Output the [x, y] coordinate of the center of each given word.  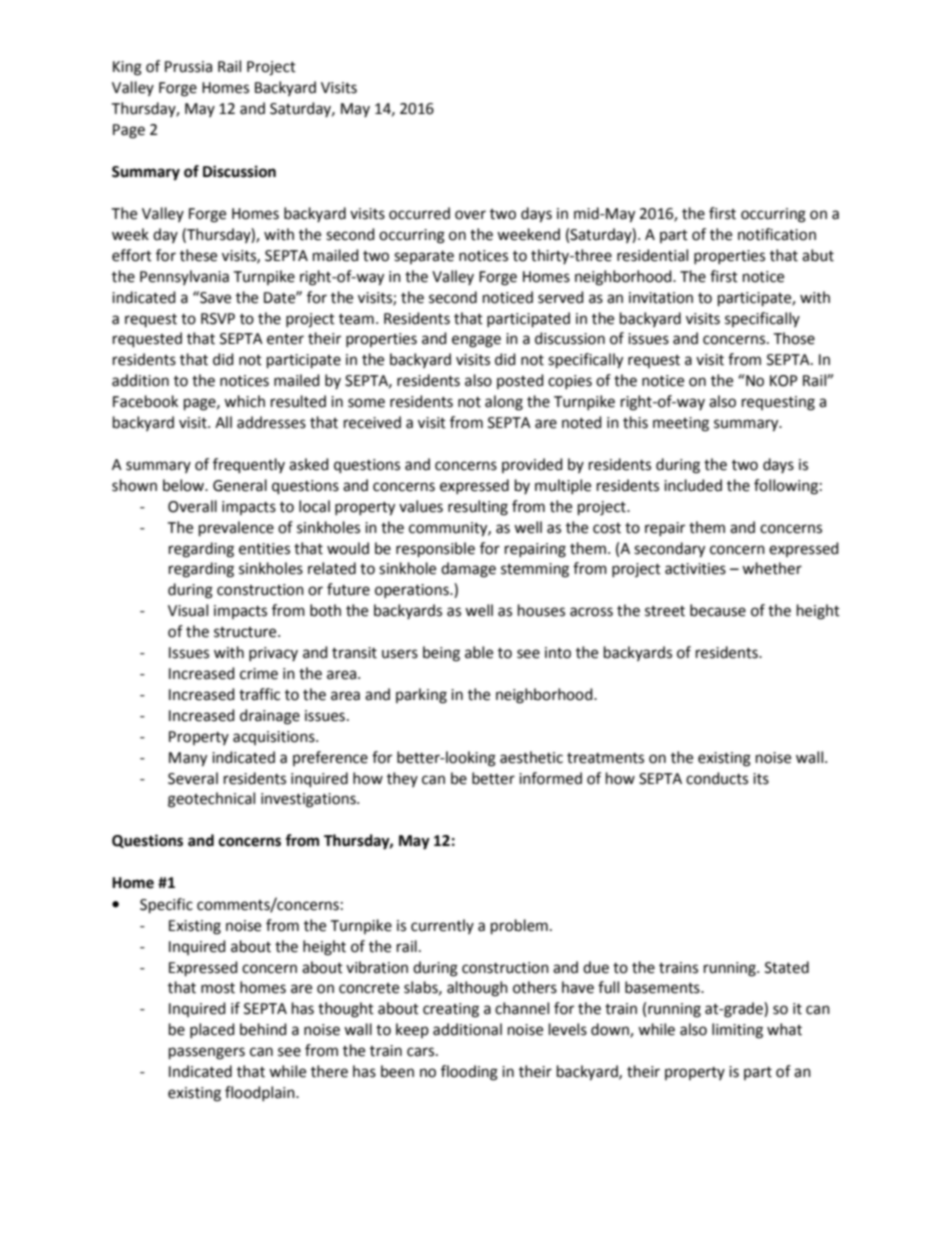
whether [772, 568]
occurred [419, 213]
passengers [207, 1053]
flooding [469, 1073]
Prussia [188, 67]
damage [468, 570]
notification [777, 234]
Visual [188, 610]
